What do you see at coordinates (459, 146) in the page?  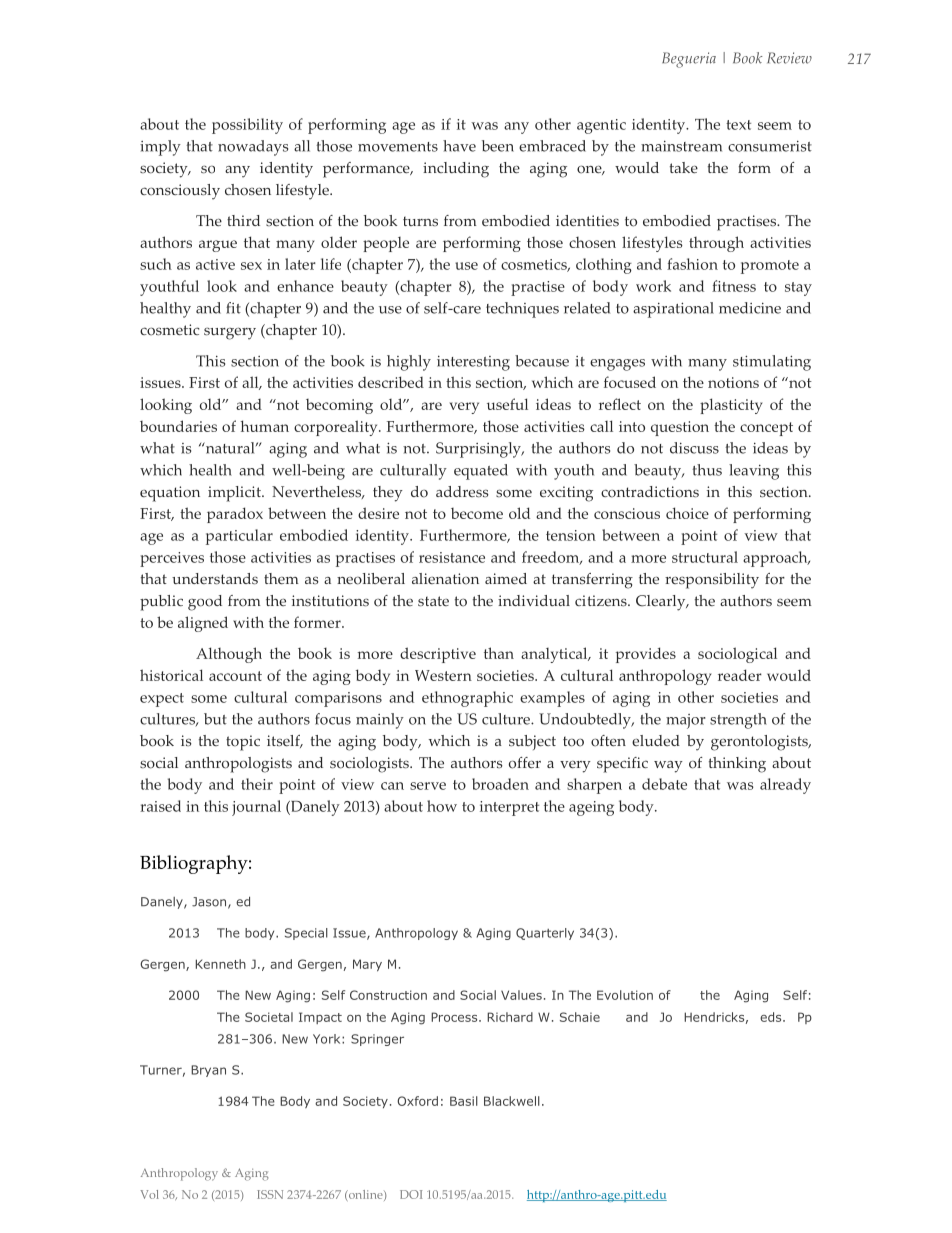 I see `have` at bounding box center [459, 146].
